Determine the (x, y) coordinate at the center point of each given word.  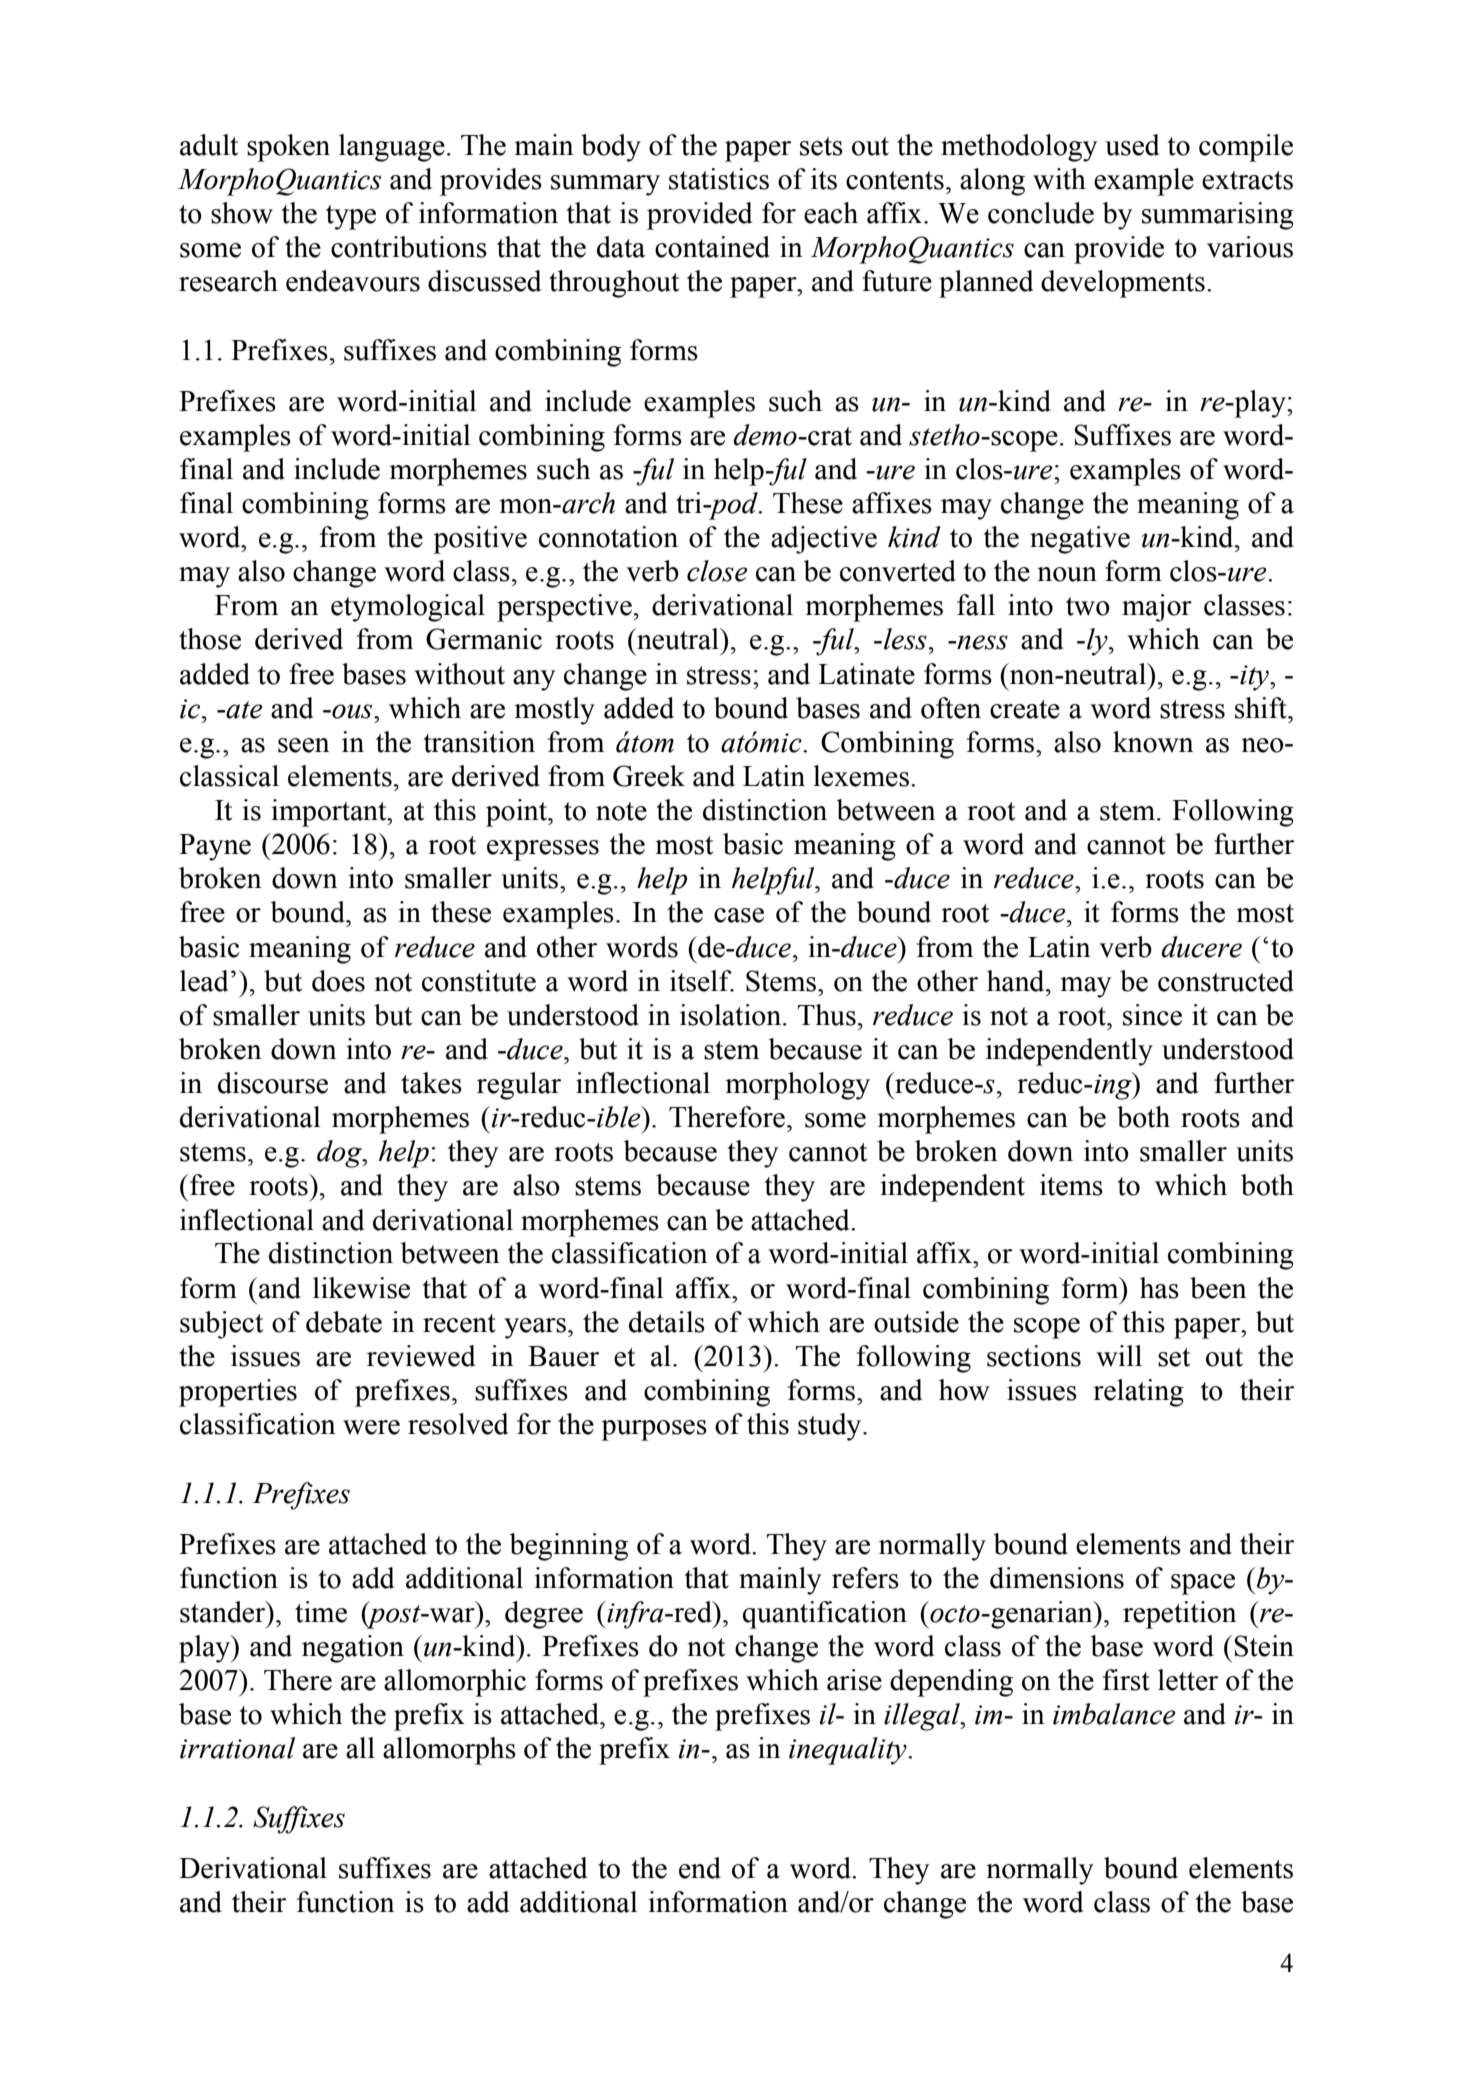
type (351, 217)
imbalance (1114, 1714)
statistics (719, 179)
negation (353, 1649)
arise (854, 1680)
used (1132, 145)
